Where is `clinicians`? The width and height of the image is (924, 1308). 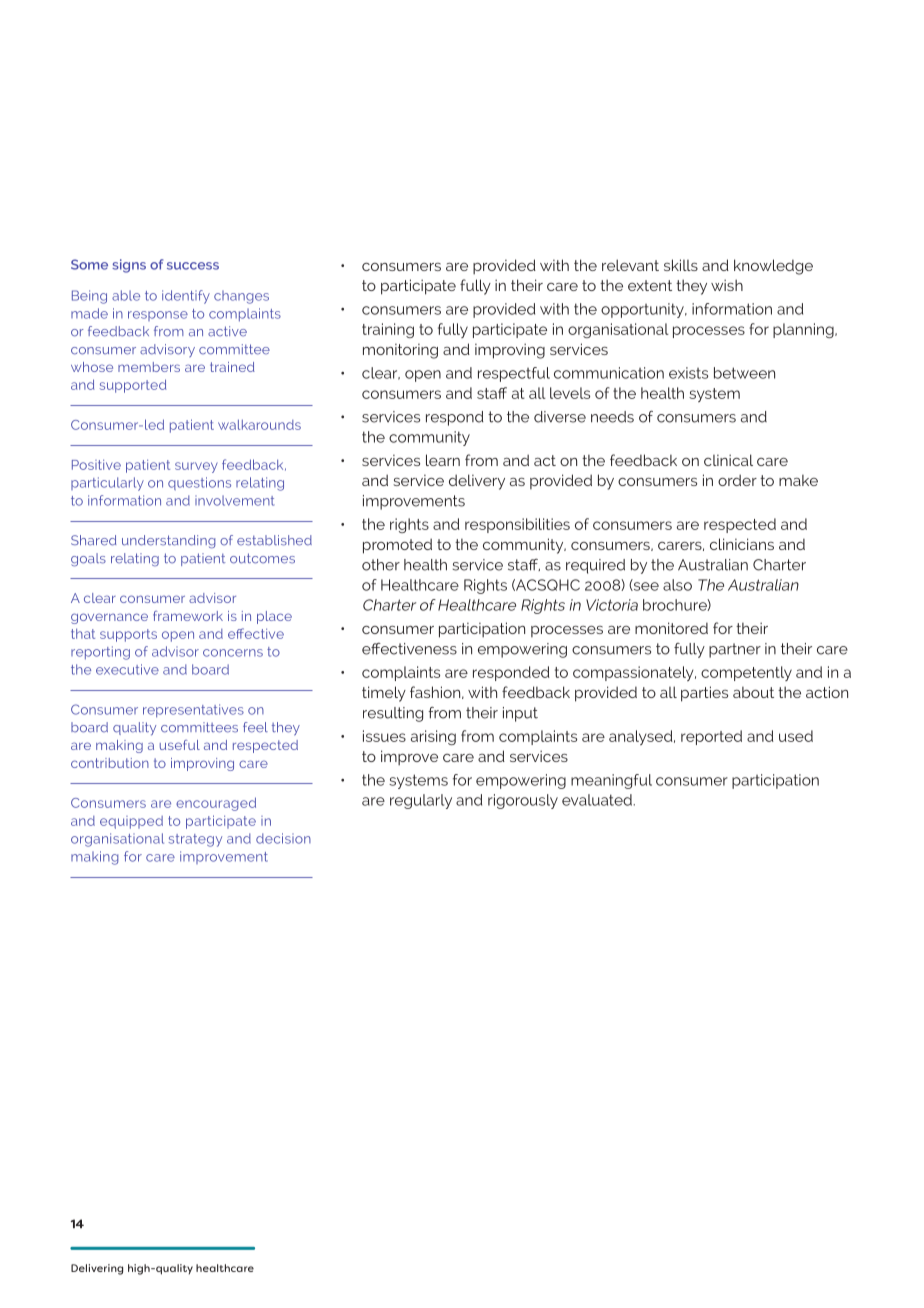
clinicians is located at coordinates (742, 544).
